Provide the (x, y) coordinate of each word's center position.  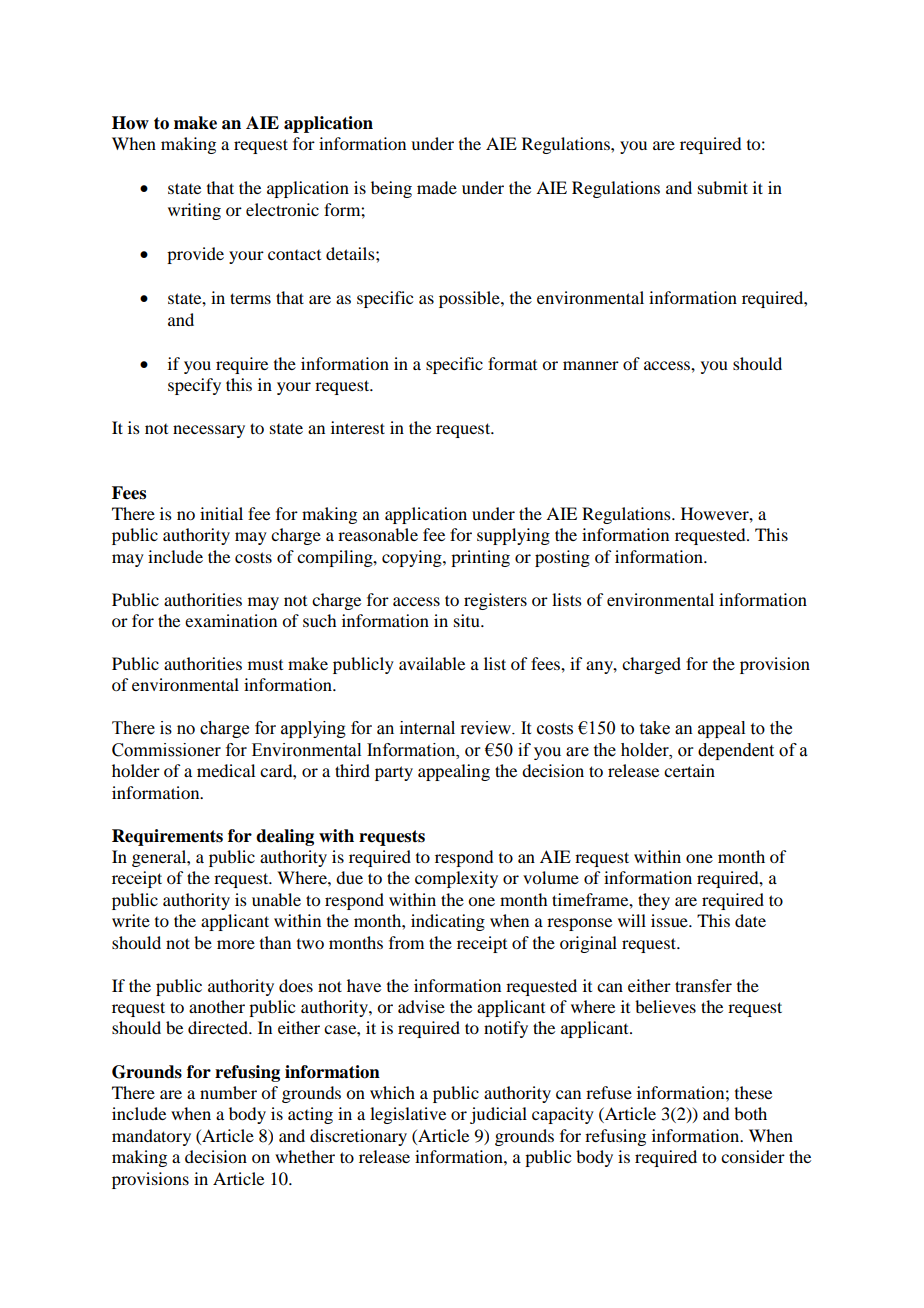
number (228, 1092)
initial (221, 513)
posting (562, 558)
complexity (456, 879)
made (437, 187)
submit (723, 187)
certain (689, 770)
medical (226, 770)
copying (413, 558)
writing (194, 211)
